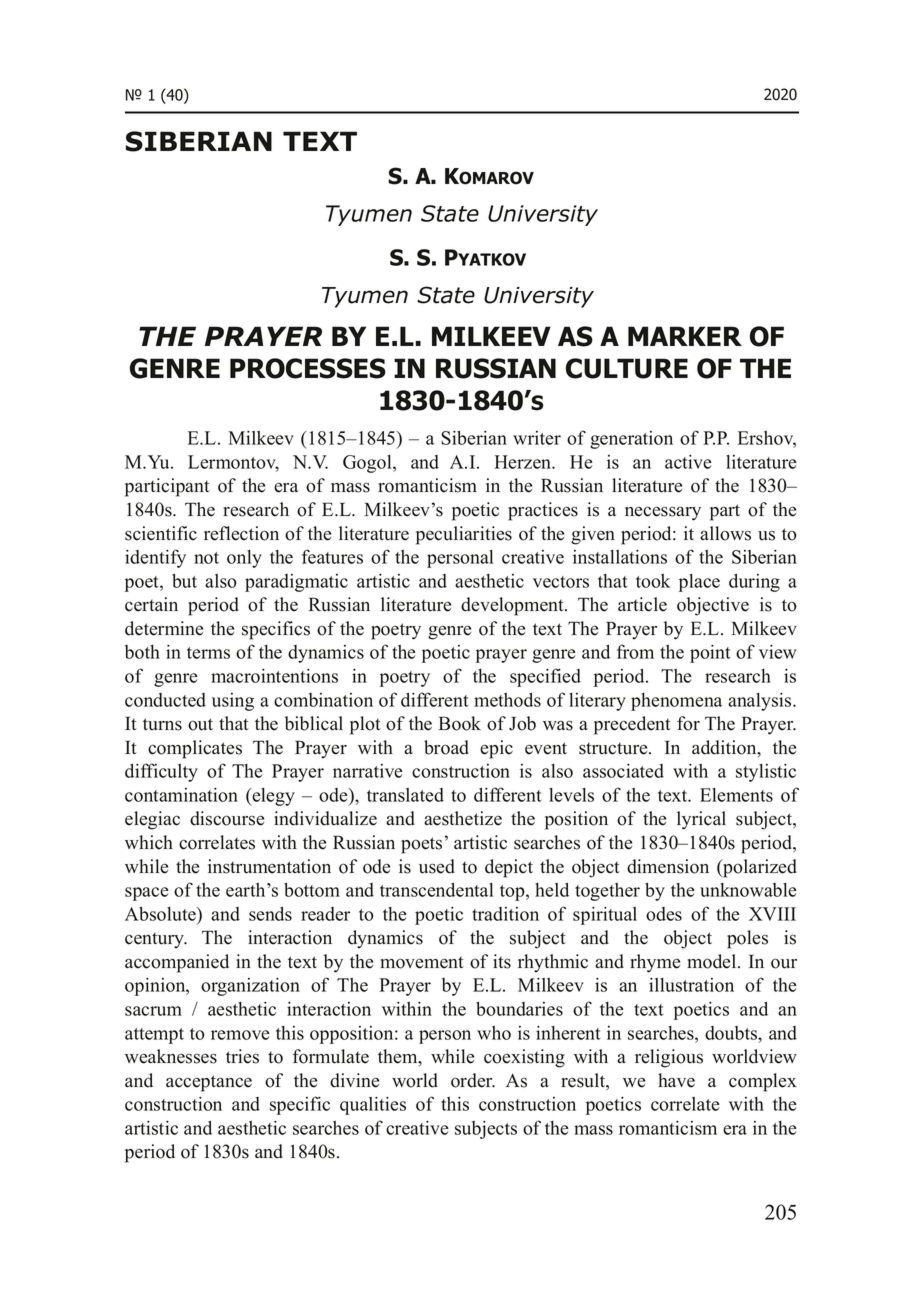 The width and height of the document is (924, 1311). What do you see at coordinates (473, 1080) in the document?
I see `order` at bounding box center [473, 1080].
